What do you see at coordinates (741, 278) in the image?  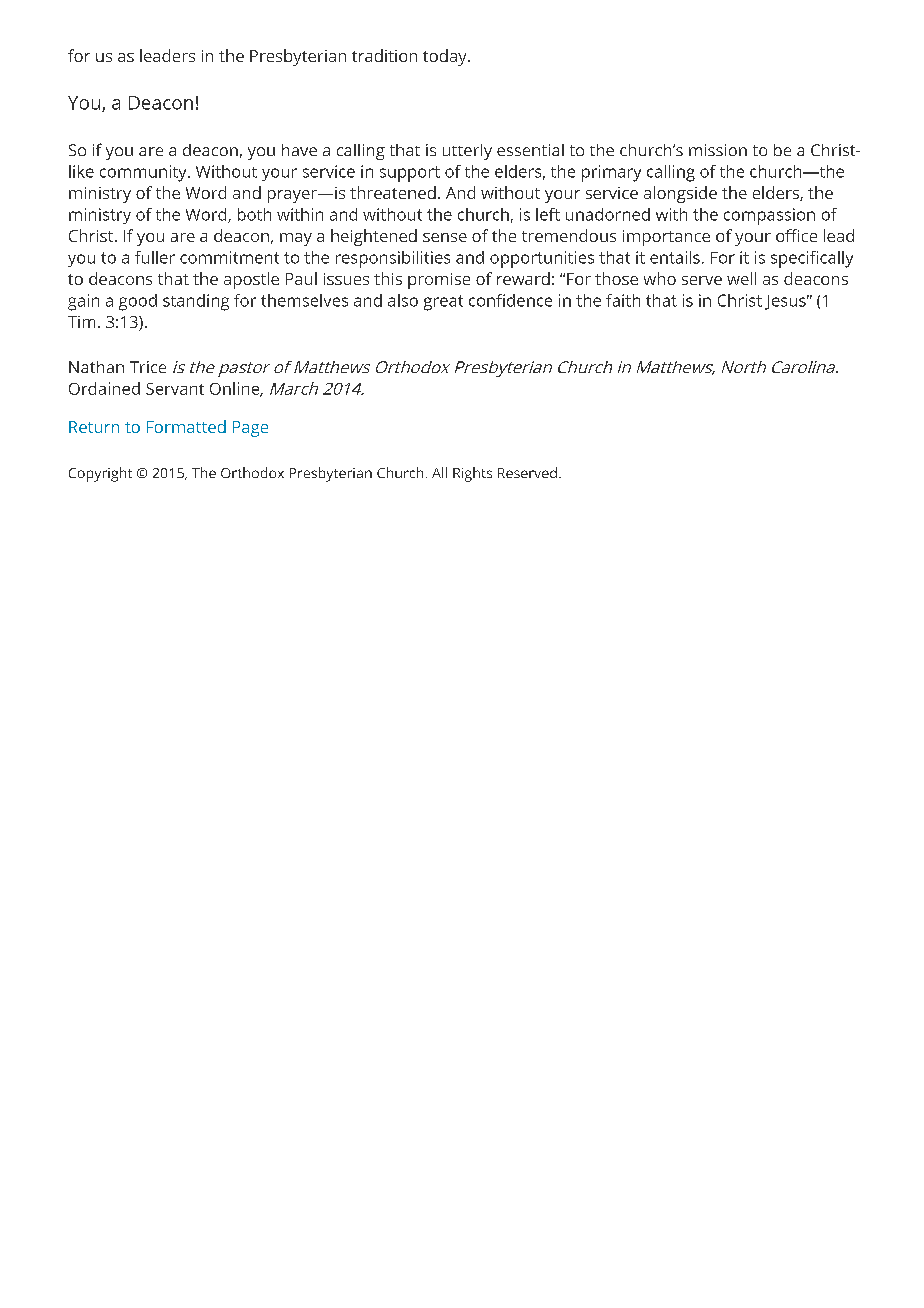 I see `well` at bounding box center [741, 278].
